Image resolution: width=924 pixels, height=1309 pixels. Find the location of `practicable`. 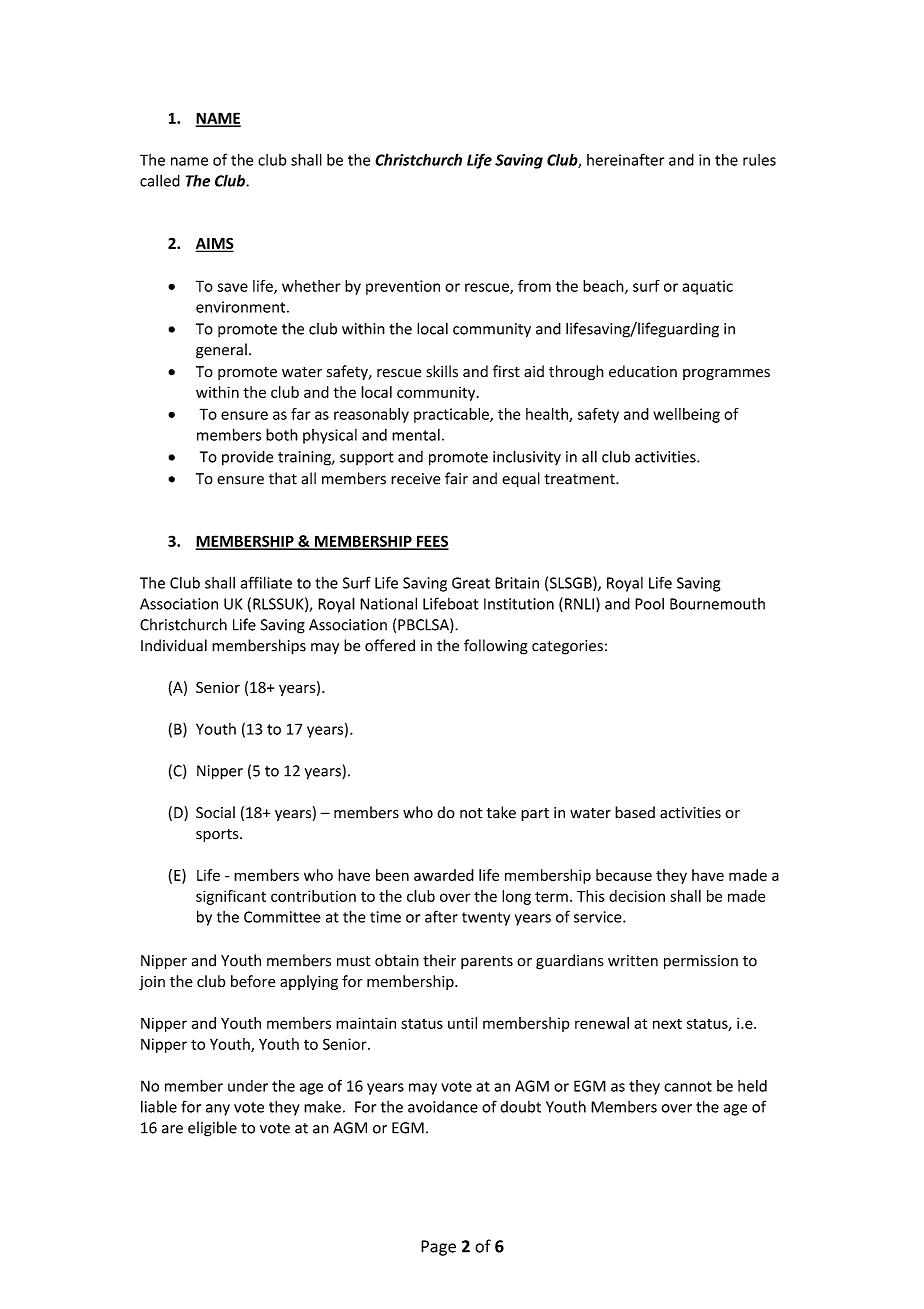

practicable is located at coordinates (452, 415).
